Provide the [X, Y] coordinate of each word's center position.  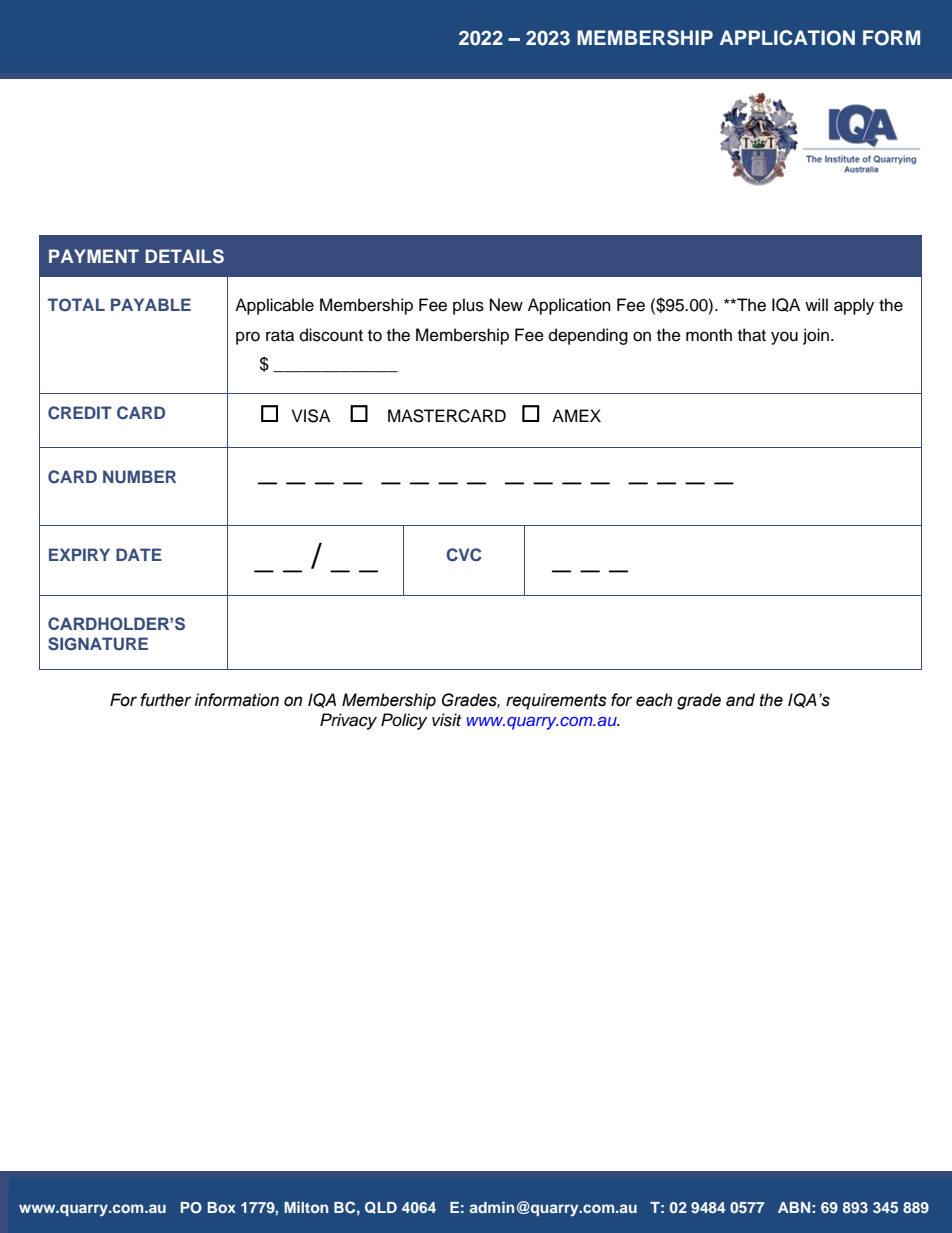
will [816, 304]
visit [446, 720]
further [165, 700]
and [740, 700]
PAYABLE [151, 304]
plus [468, 306]
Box [222, 1207]
